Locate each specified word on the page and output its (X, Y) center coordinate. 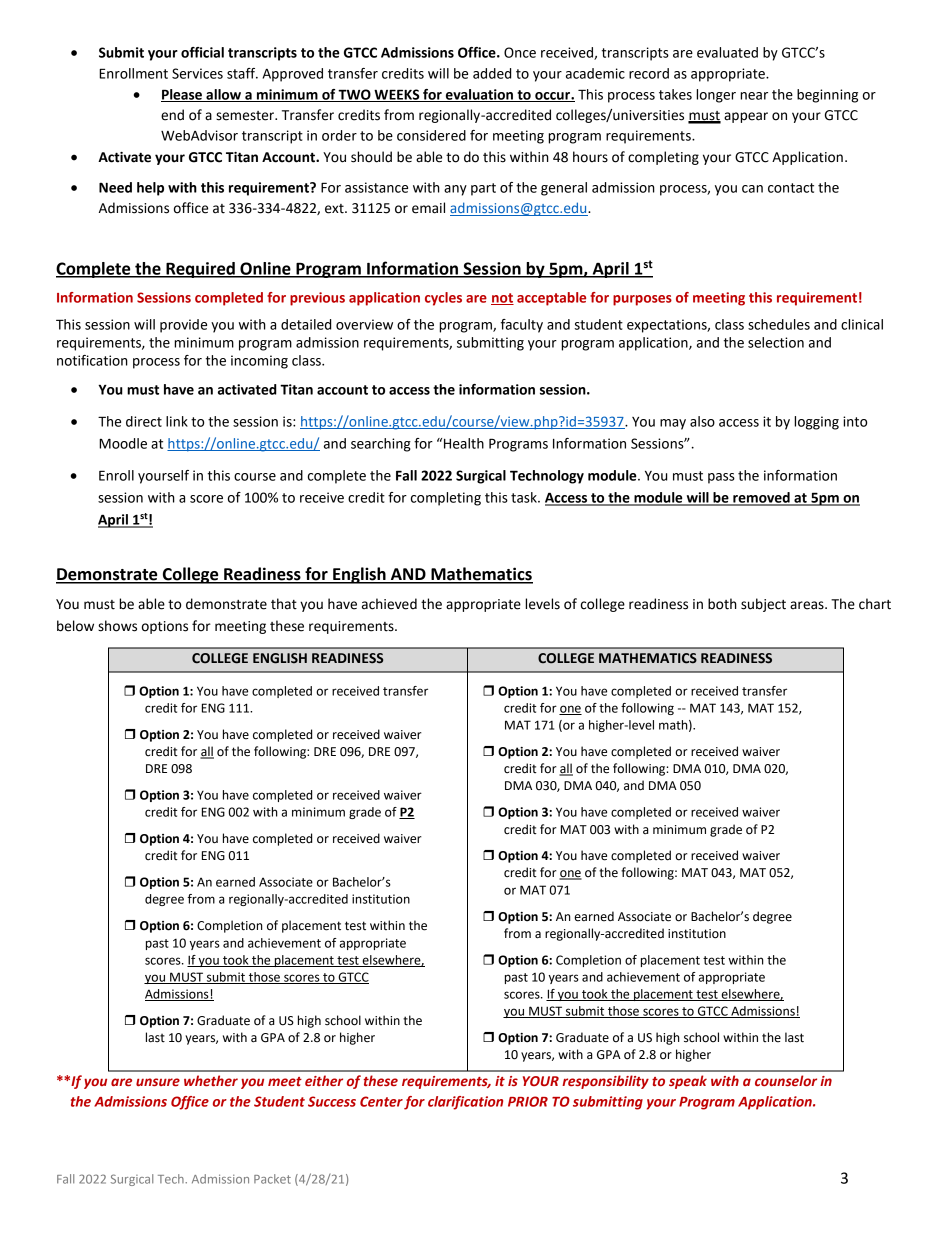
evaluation (479, 95)
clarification (465, 1103)
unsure (158, 1082)
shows (117, 626)
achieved (389, 604)
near (754, 96)
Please (182, 95)
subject (763, 605)
